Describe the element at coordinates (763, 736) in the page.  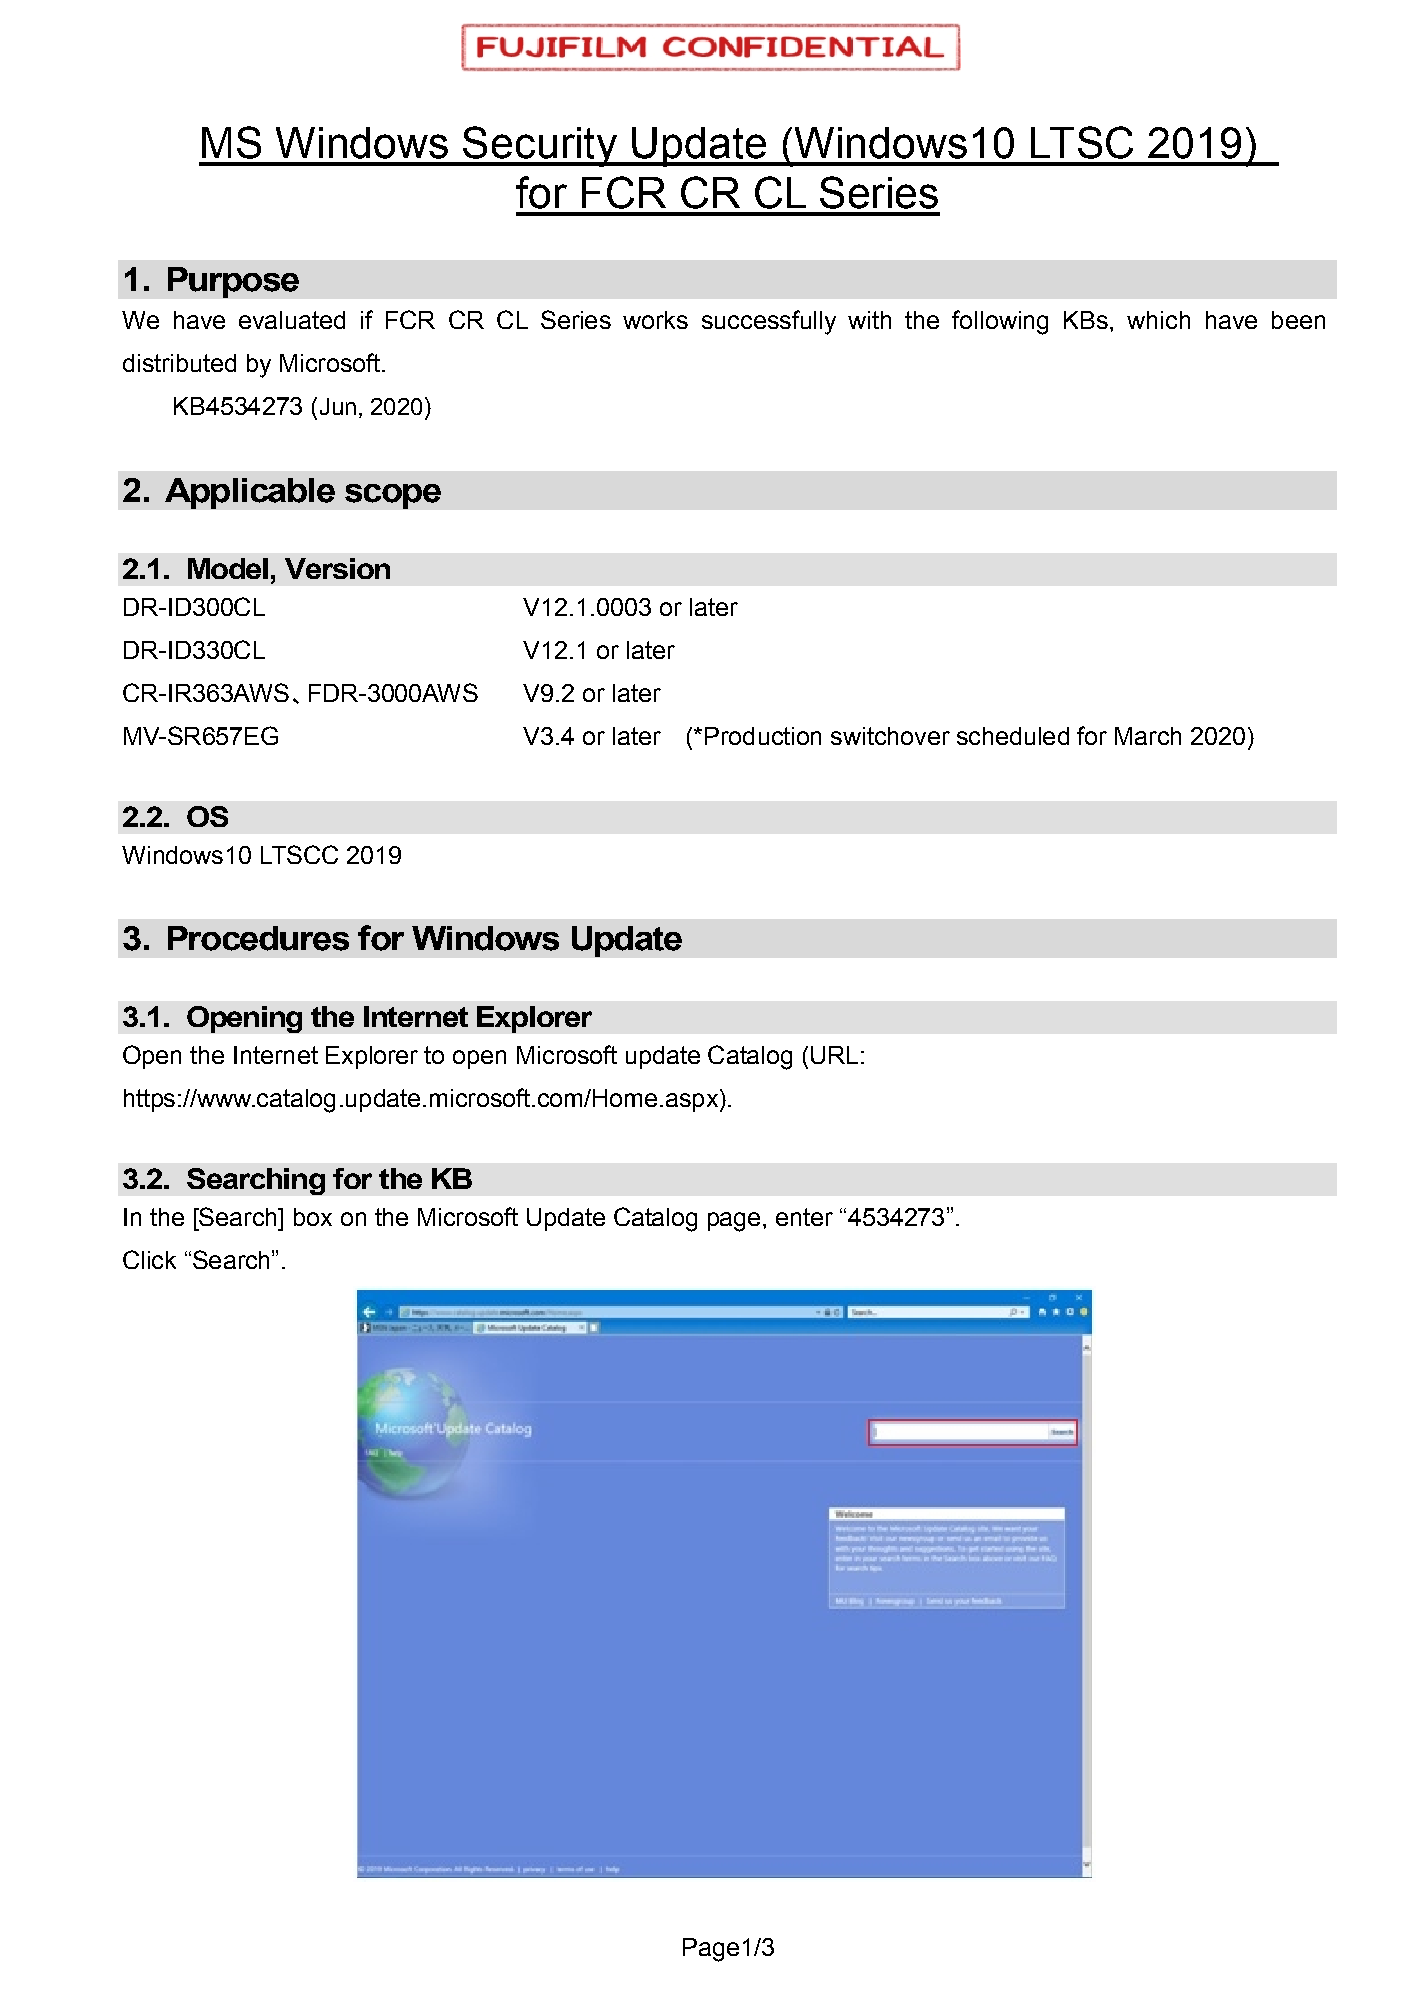
I see `Production` at that location.
